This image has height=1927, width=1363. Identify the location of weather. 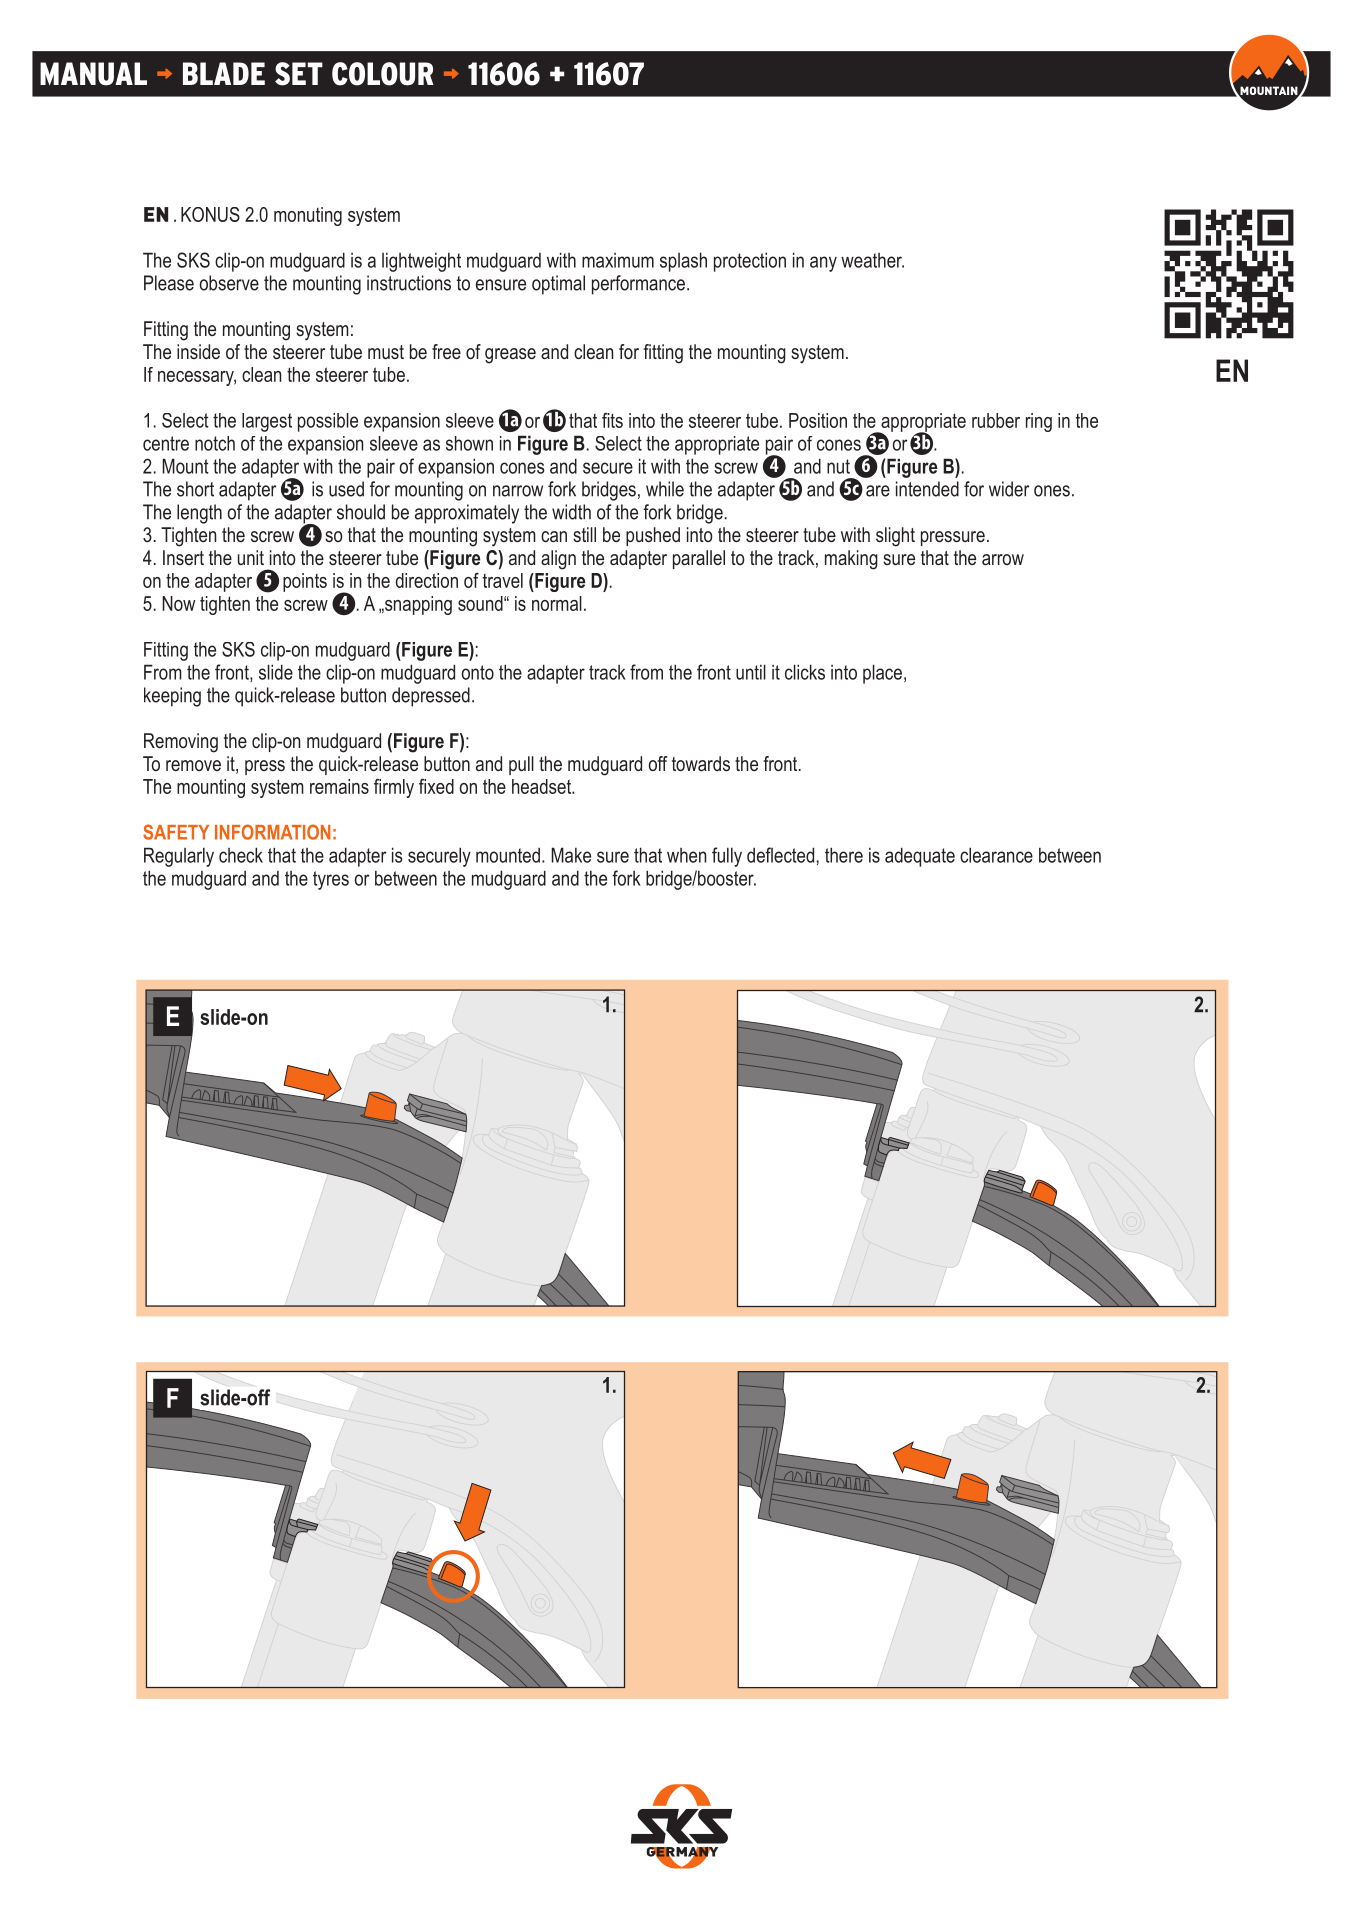
(872, 260).
